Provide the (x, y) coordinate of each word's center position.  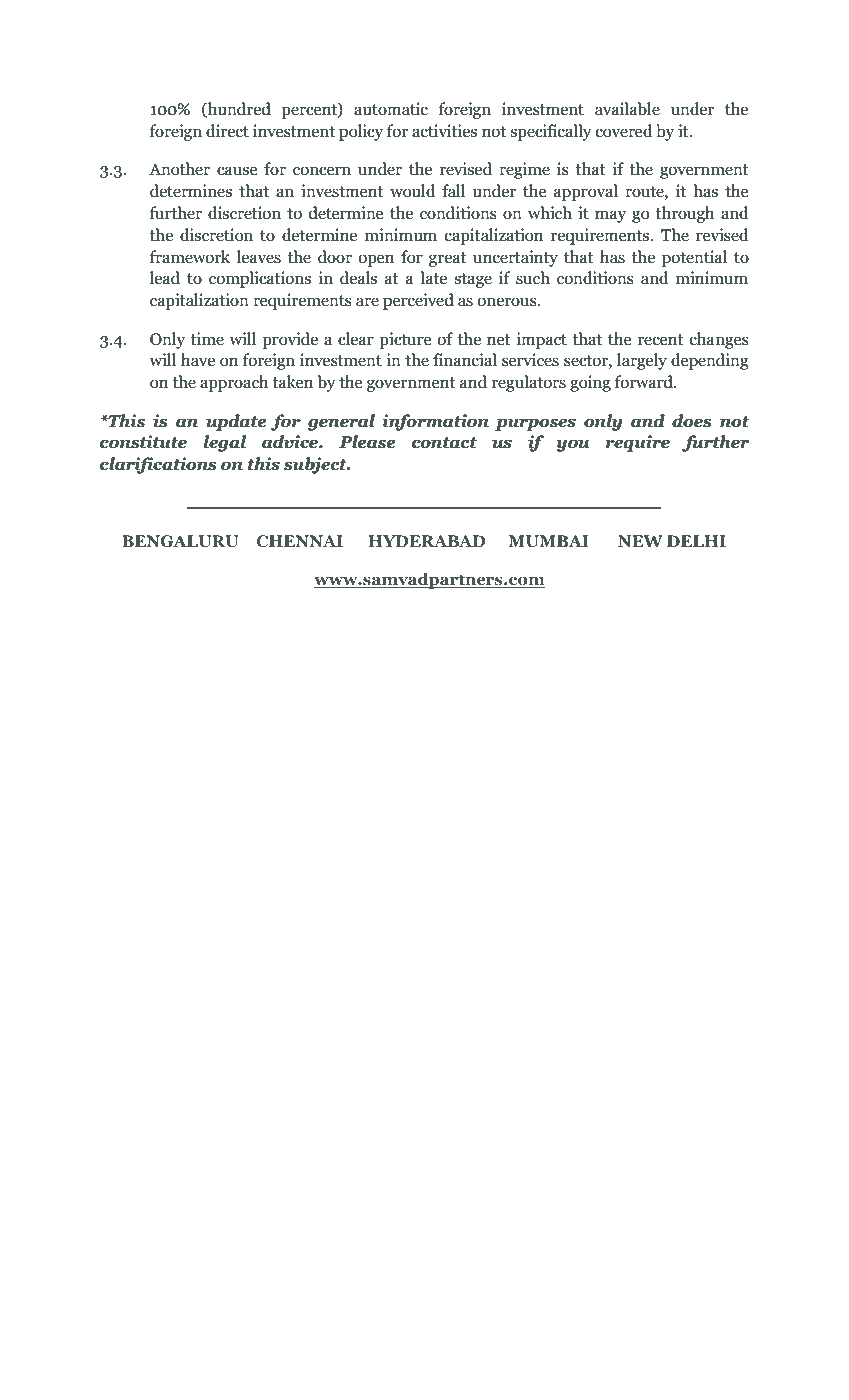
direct (227, 131)
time (207, 339)
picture (405, 340)
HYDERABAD (427, 541)
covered (624, 131)
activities (444, 131)
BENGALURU (180, 541)
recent (661, 340)
